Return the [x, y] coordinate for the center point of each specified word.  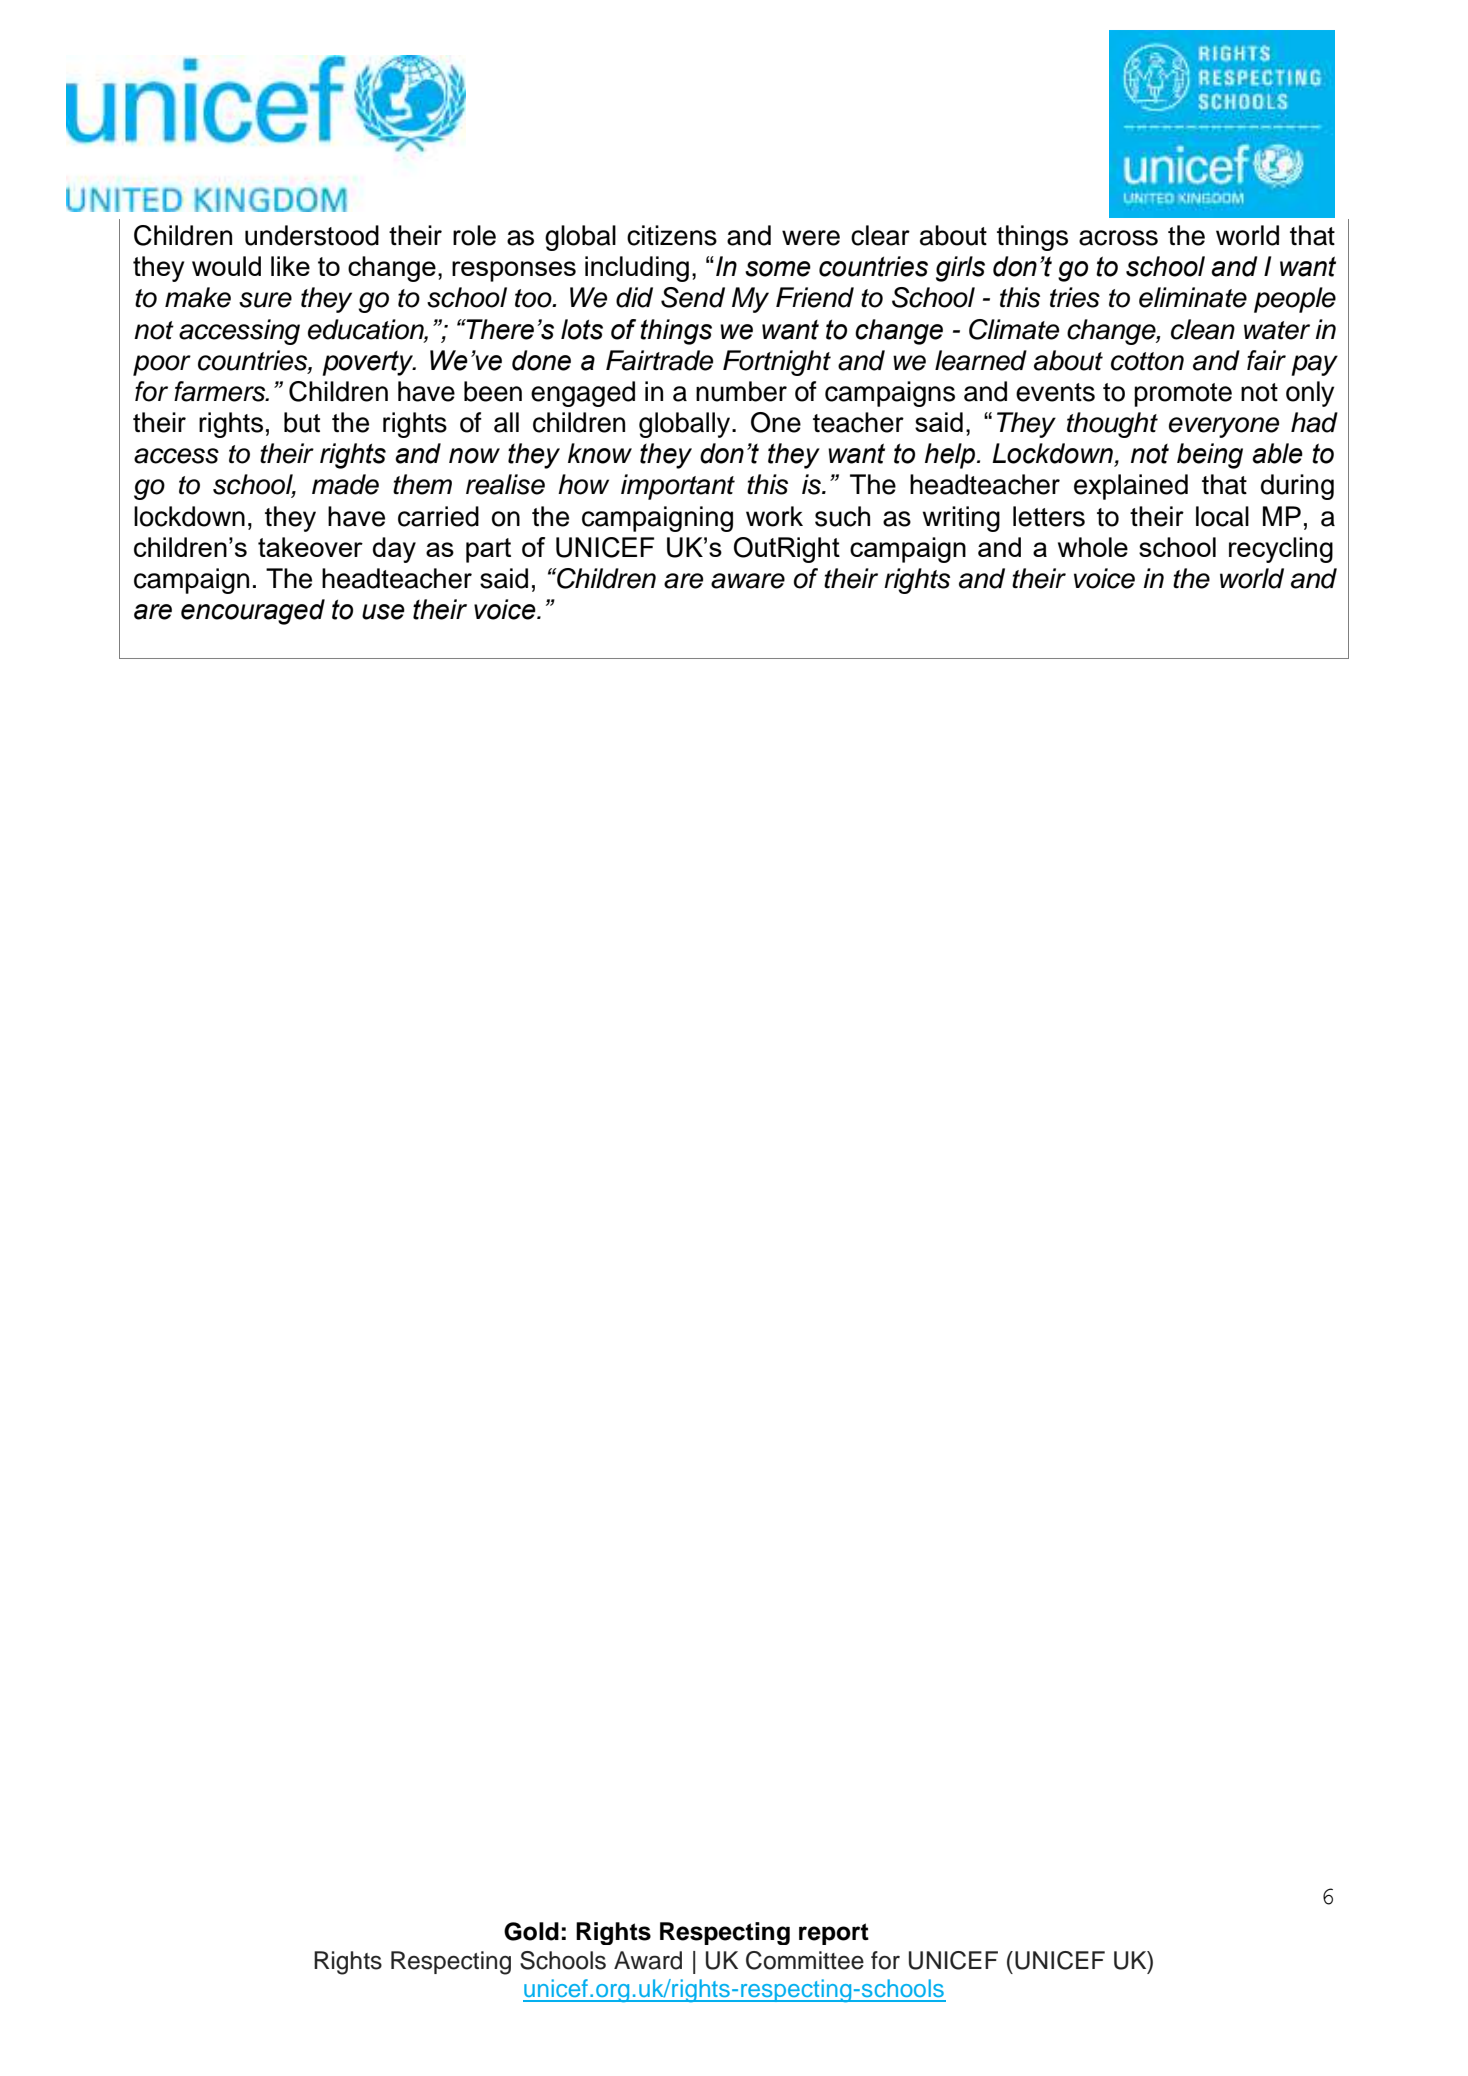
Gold [531, 1931]
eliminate [1193, 297]
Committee [805, 1960]
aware [748, 581]
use [383, 612]
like [290, 266]
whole [1093, 547]
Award [648, 1960]
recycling [1281, 550]
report [834, 1934]
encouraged [253, 612]
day [394, 550]
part [488, 550]
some [778, 269]
